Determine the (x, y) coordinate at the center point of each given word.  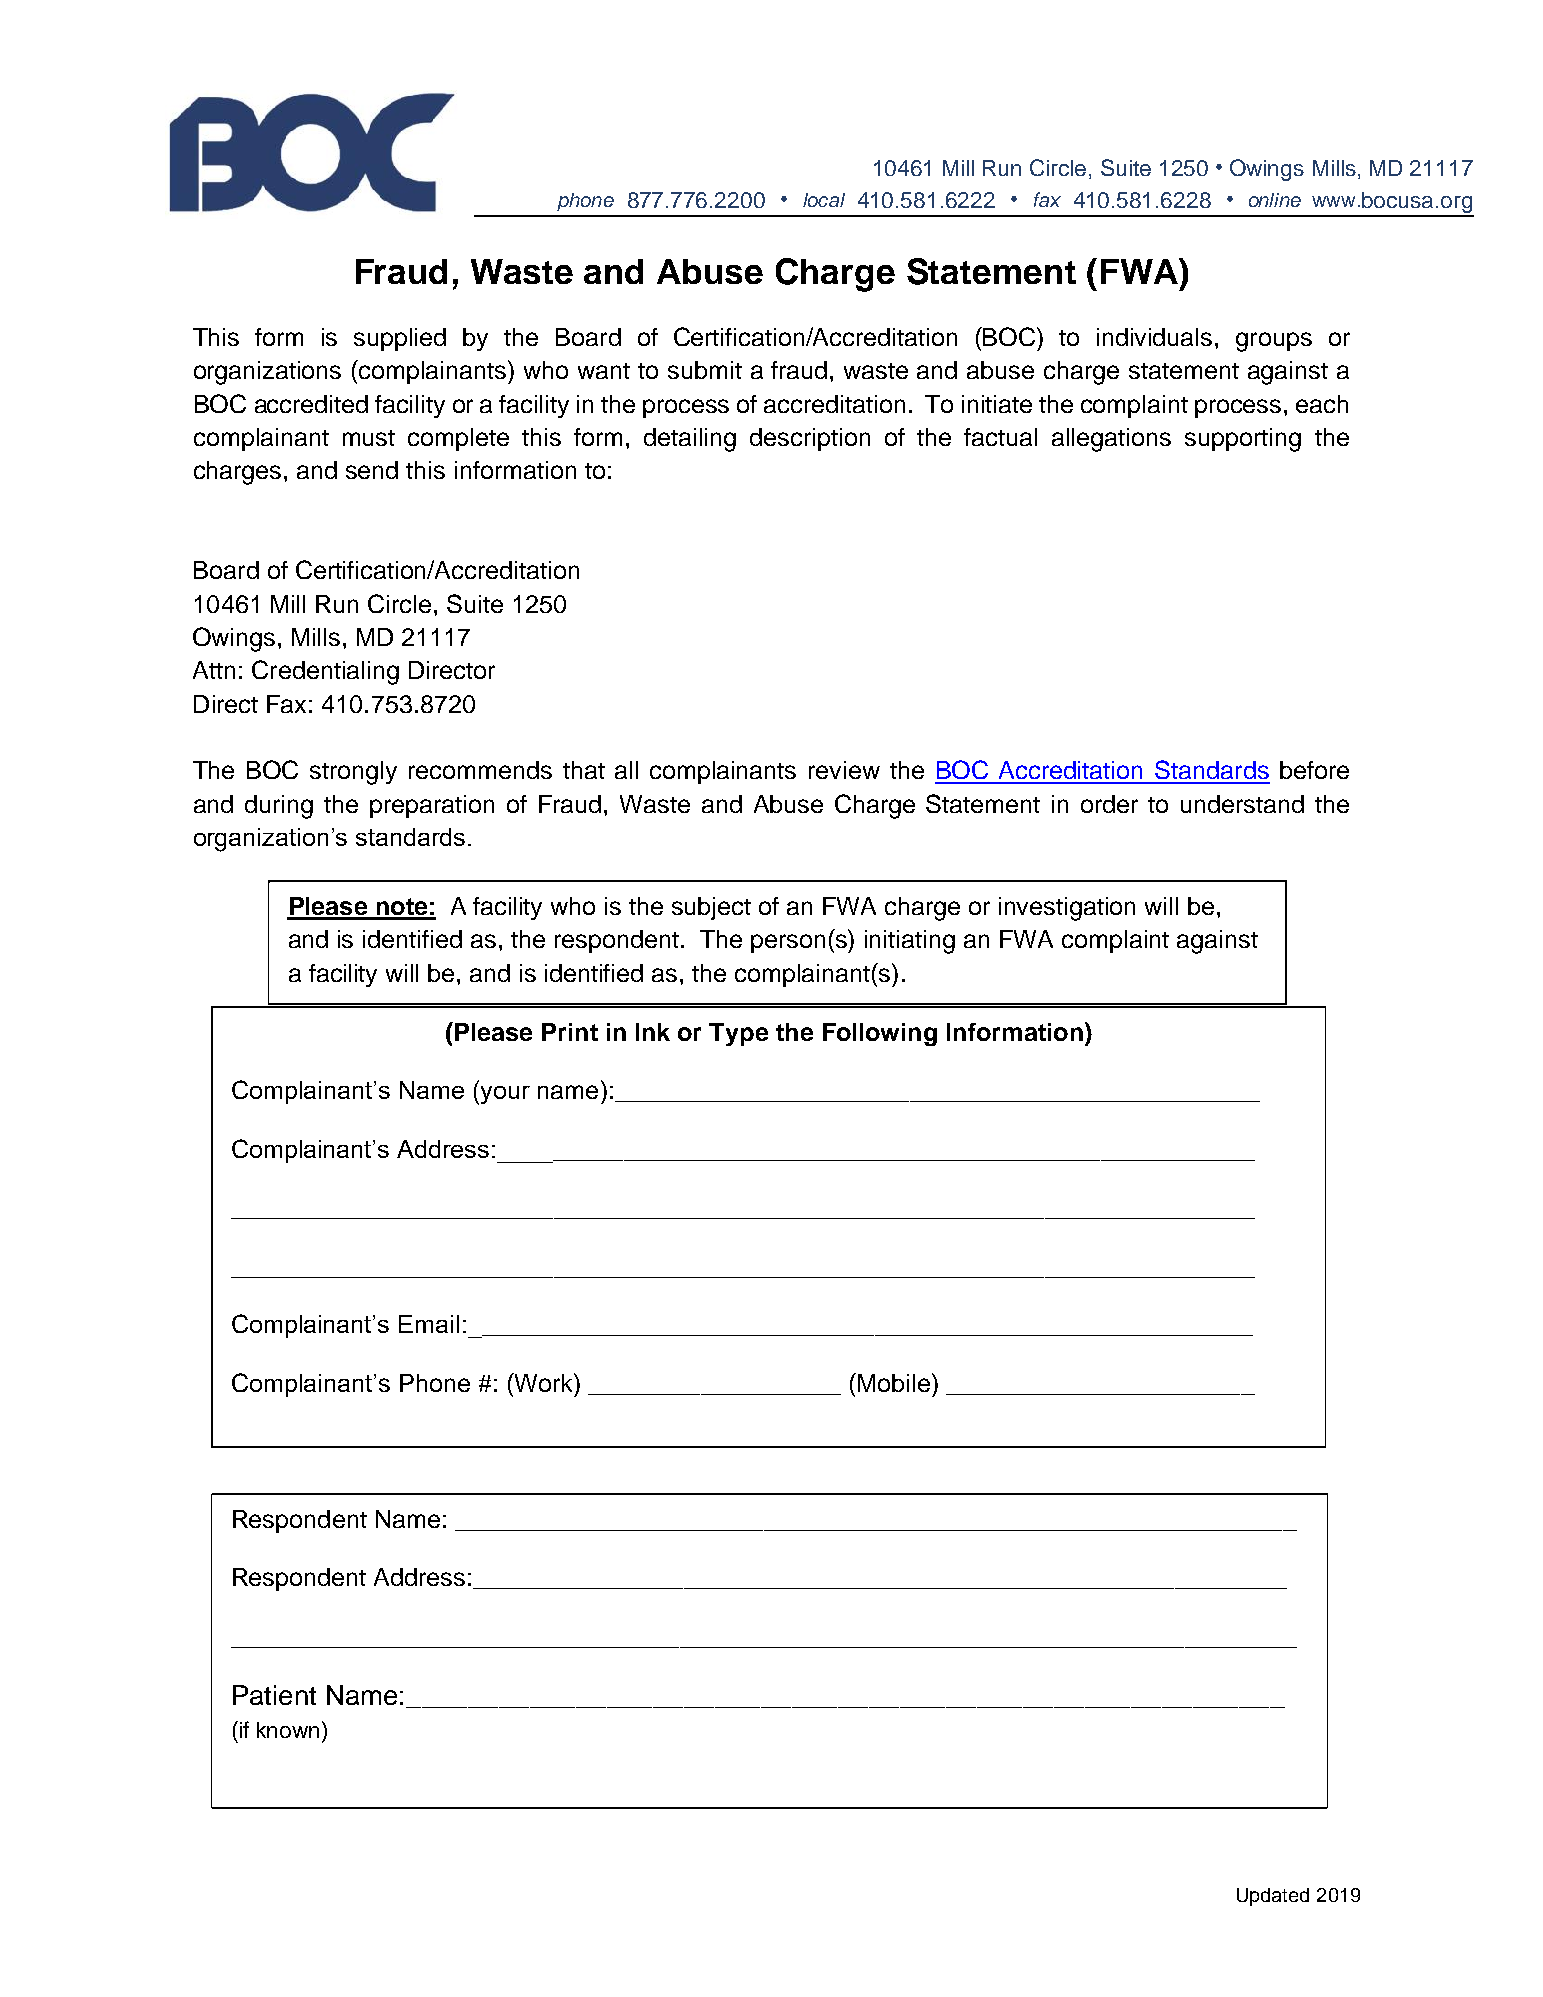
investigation (1067, 909)
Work (544, 1382)
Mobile (894, 1383)
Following (880, 1034)
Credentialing (325, 672)
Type (738, 1034)
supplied (400, 339)
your (504, 1095)
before (1314, 770)
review (844, 770)
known (288, 1730)
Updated (1273, 1897)
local (824, 200)
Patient (274, 1695)
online (1275, 200)
